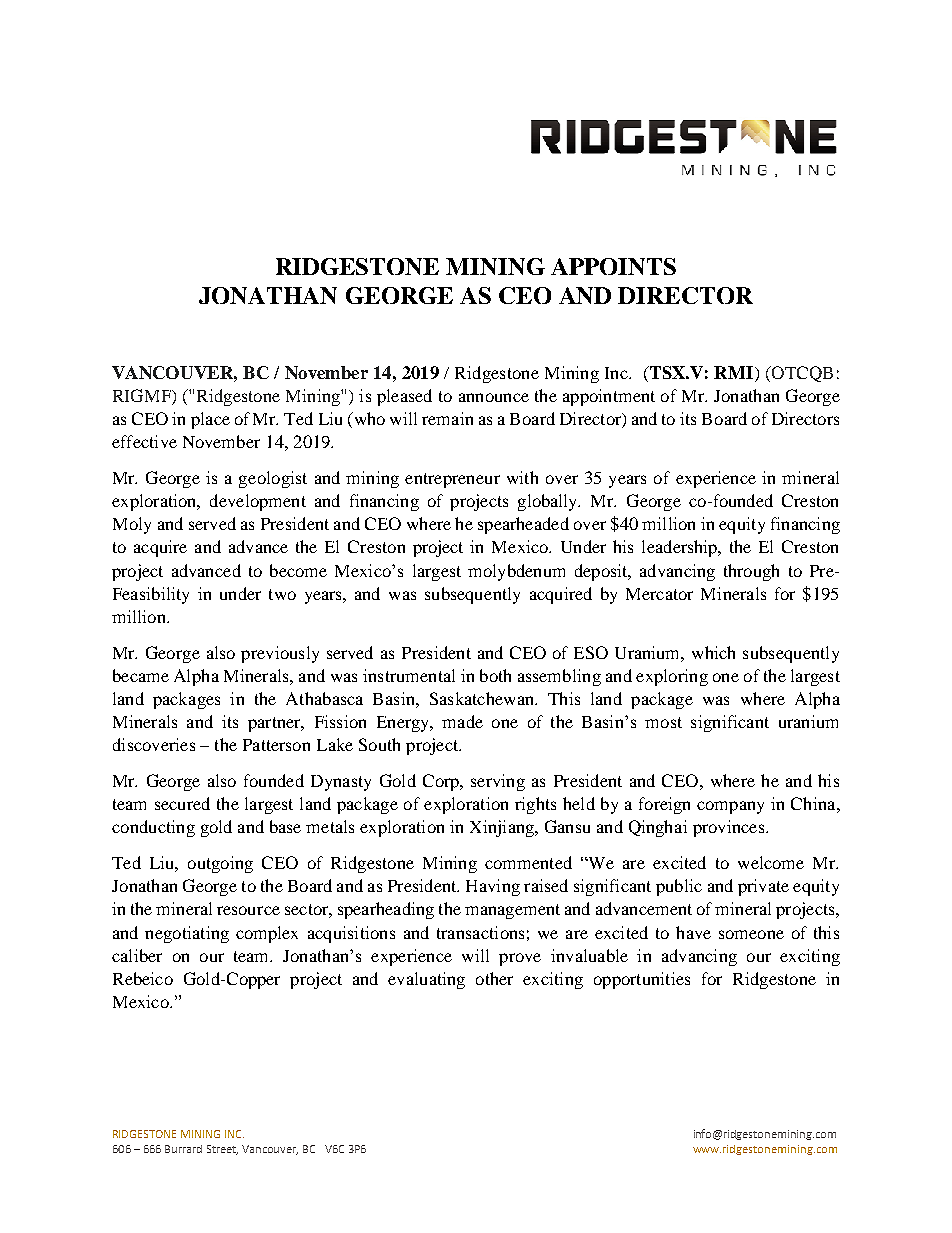 The width and height of the screenshot is (952, 1233). I want to click on APPOINTS, so click(613, 266).
